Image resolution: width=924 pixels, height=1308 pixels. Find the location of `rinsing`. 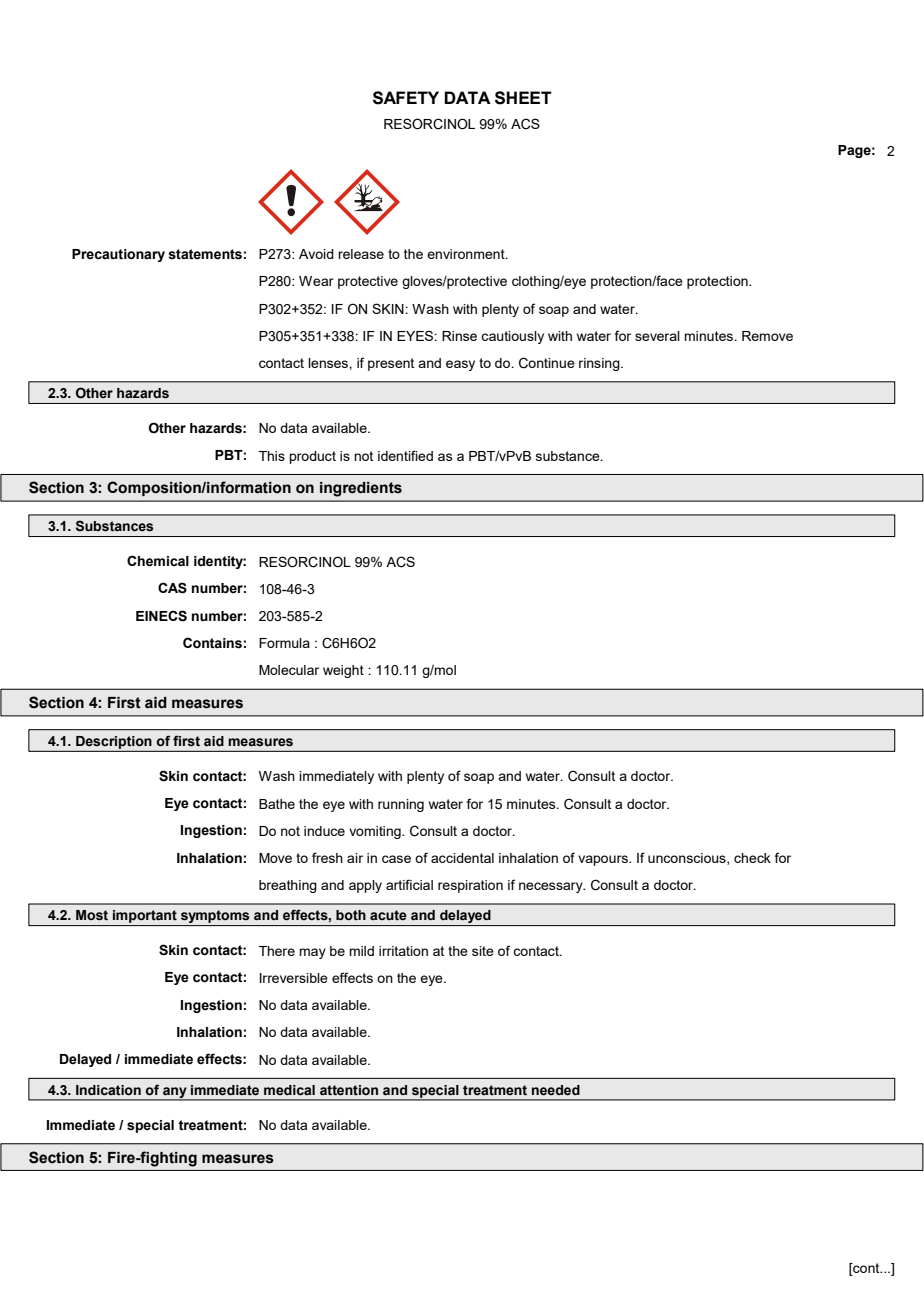

rinsing is located at coordinates (600, 364).
